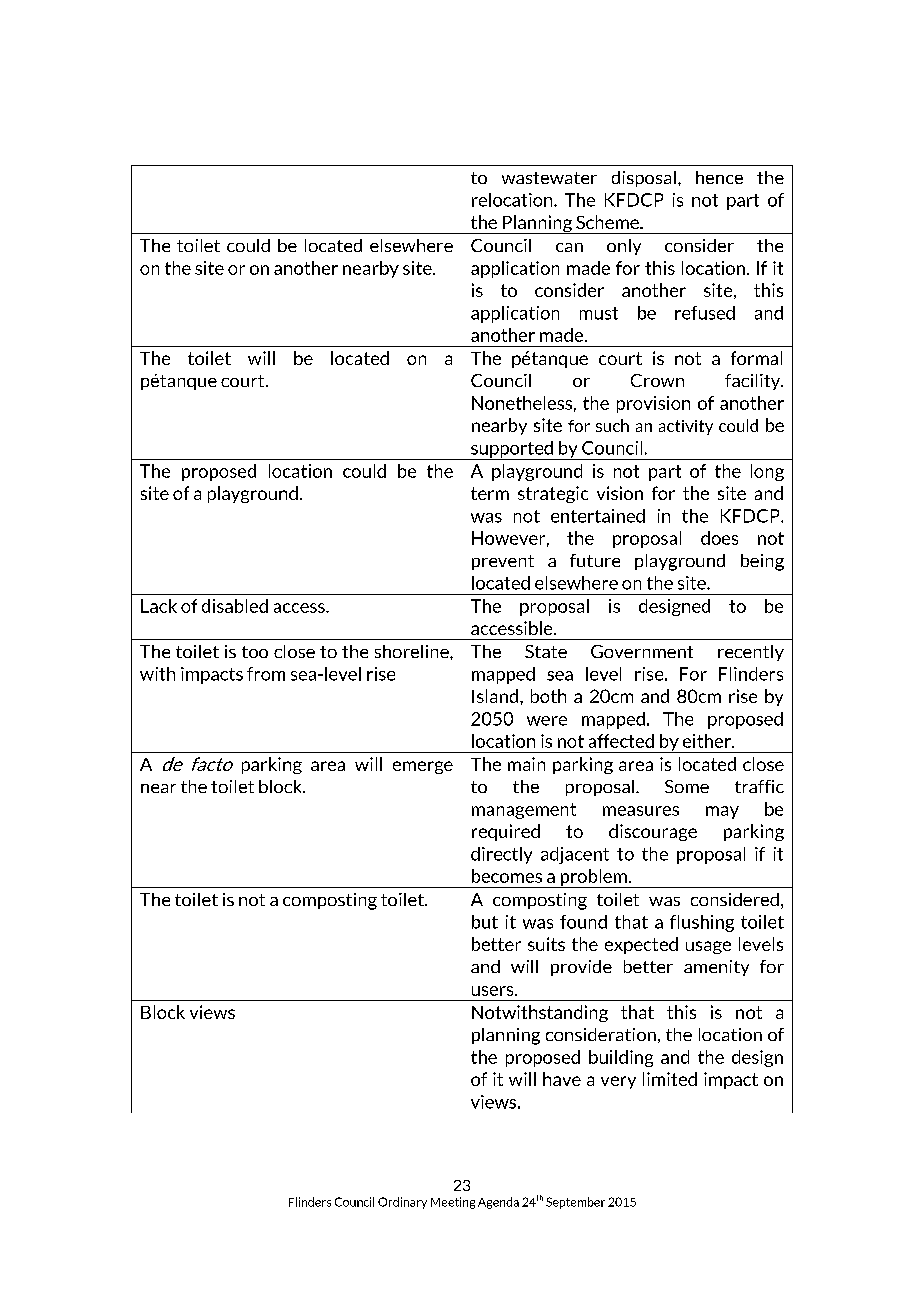  I want to click on flushing, so click(702, 923).
